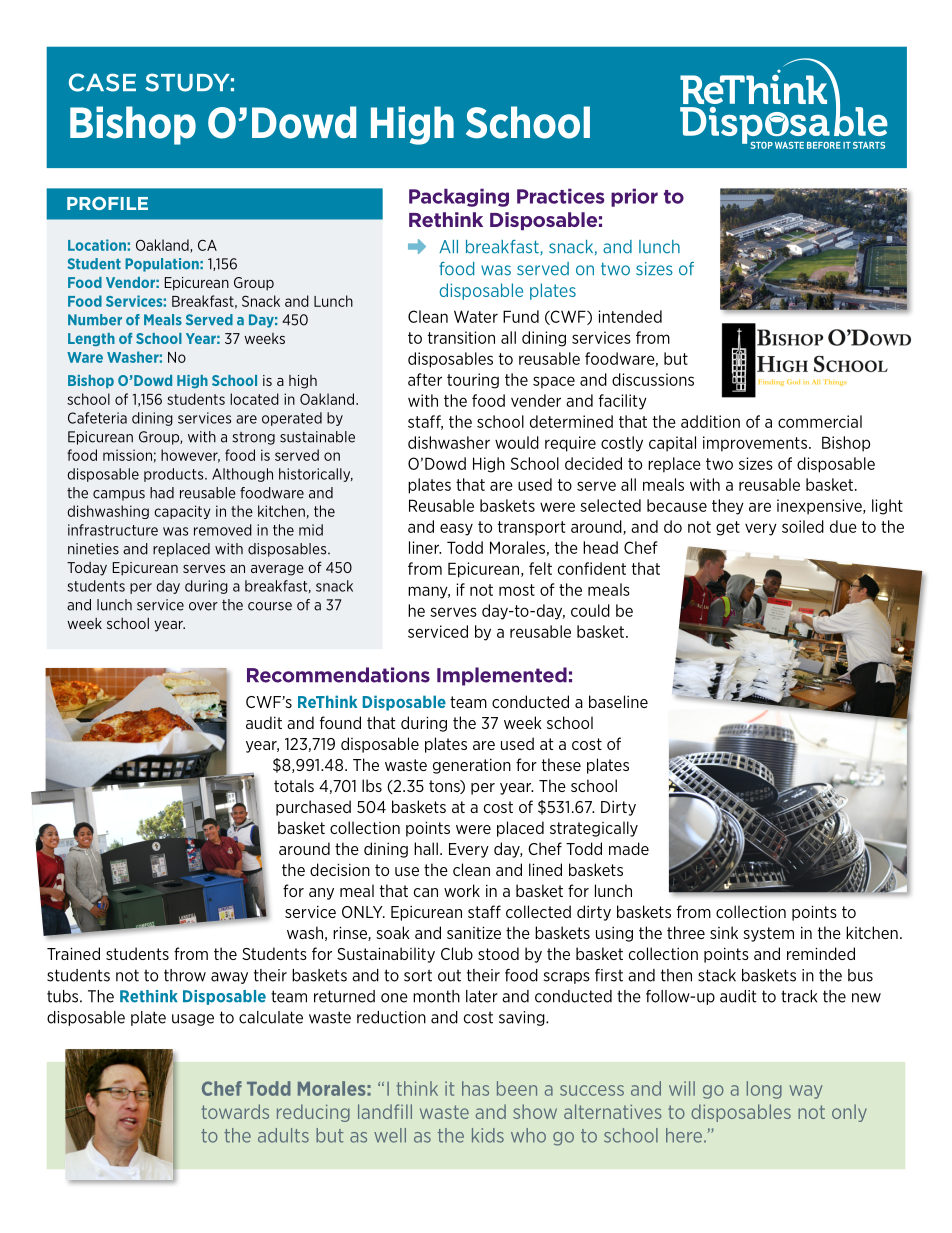 Image resolution: width=952 pixels, height=1233 pixels. What do you see at coordinates (517, 1088) in the screenshot?
I see `been` at bounding box center [517, 1088].
